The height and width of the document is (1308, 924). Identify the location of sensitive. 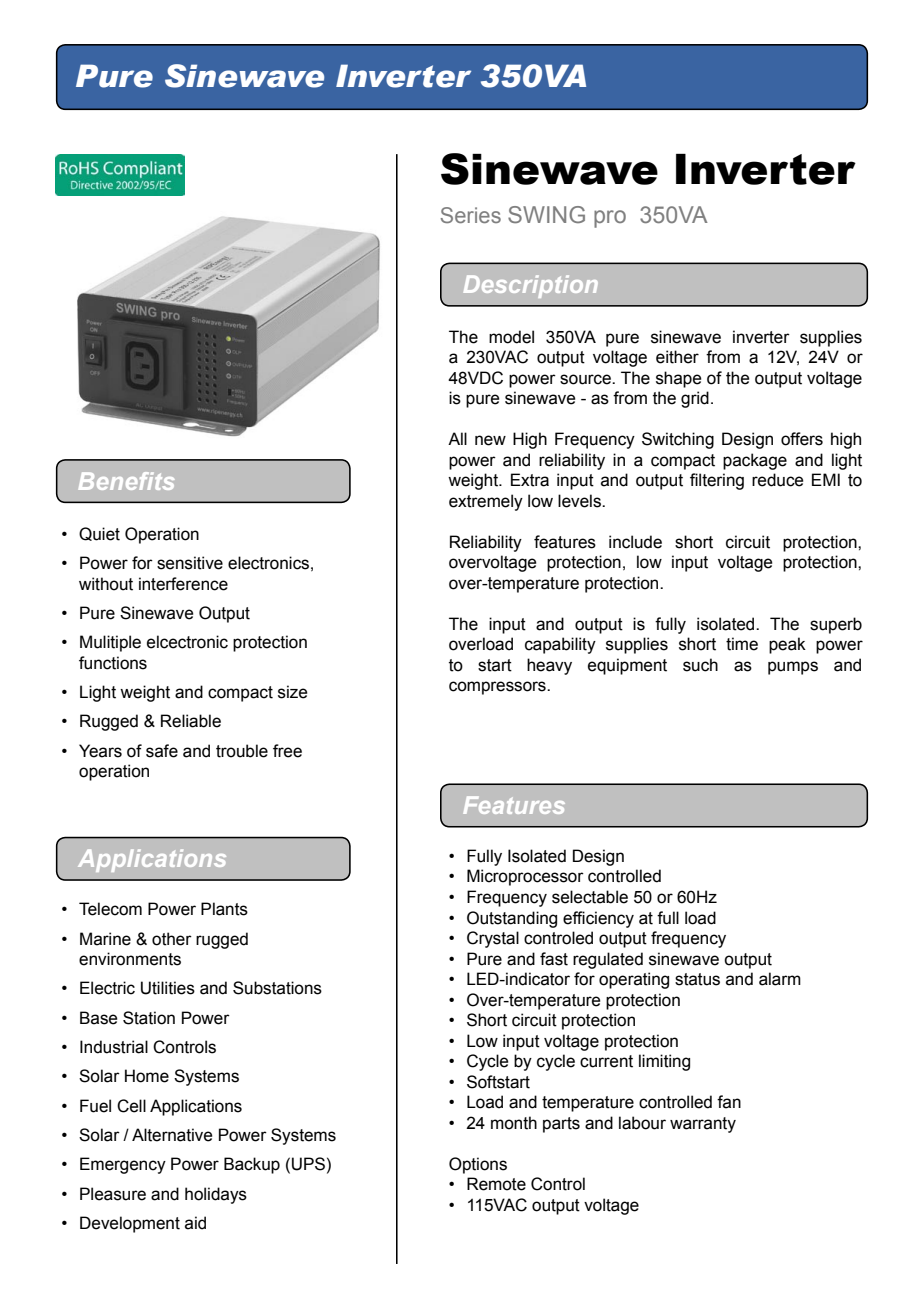
(190, 563).
